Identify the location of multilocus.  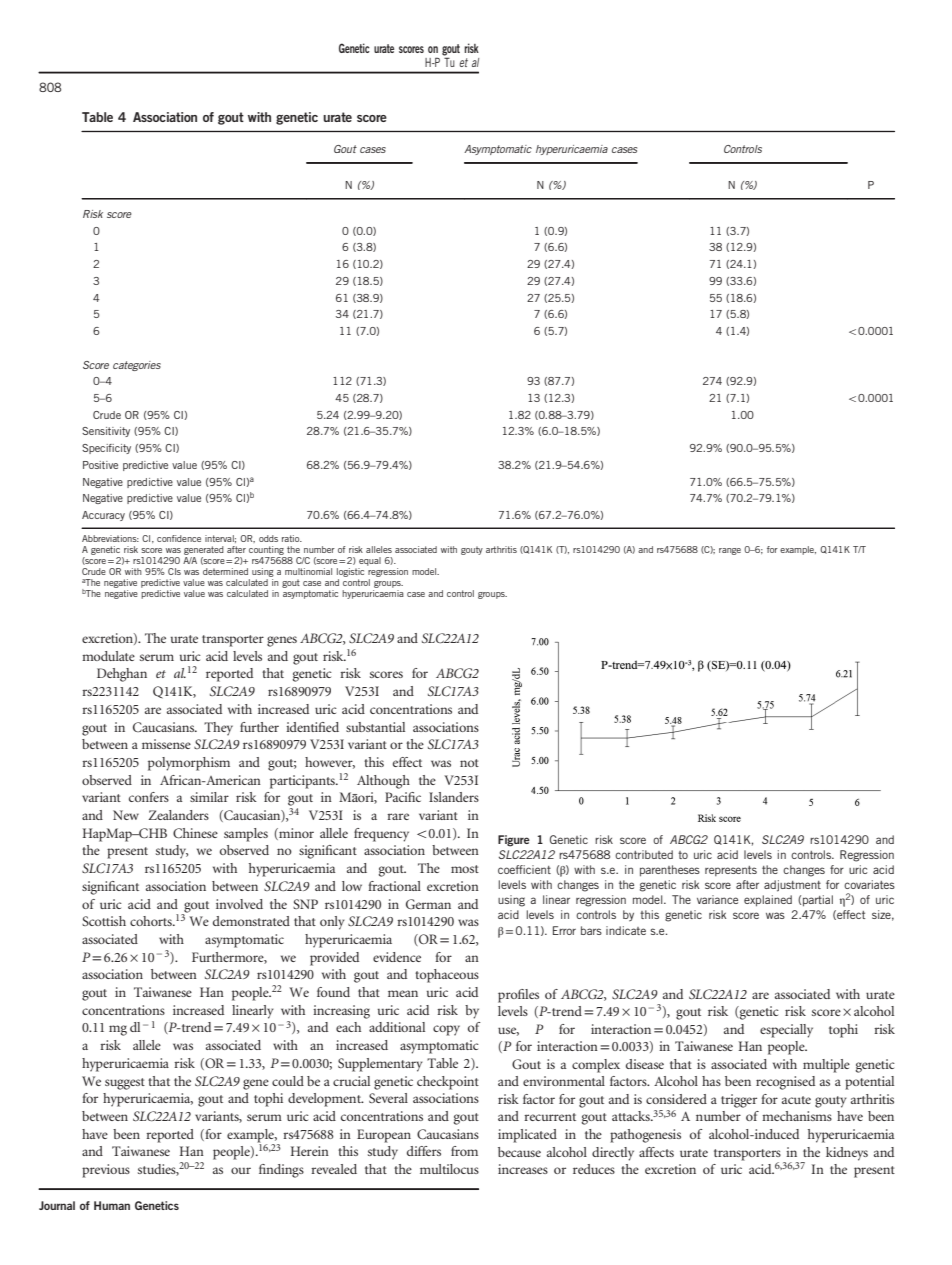
(449, 1169).
